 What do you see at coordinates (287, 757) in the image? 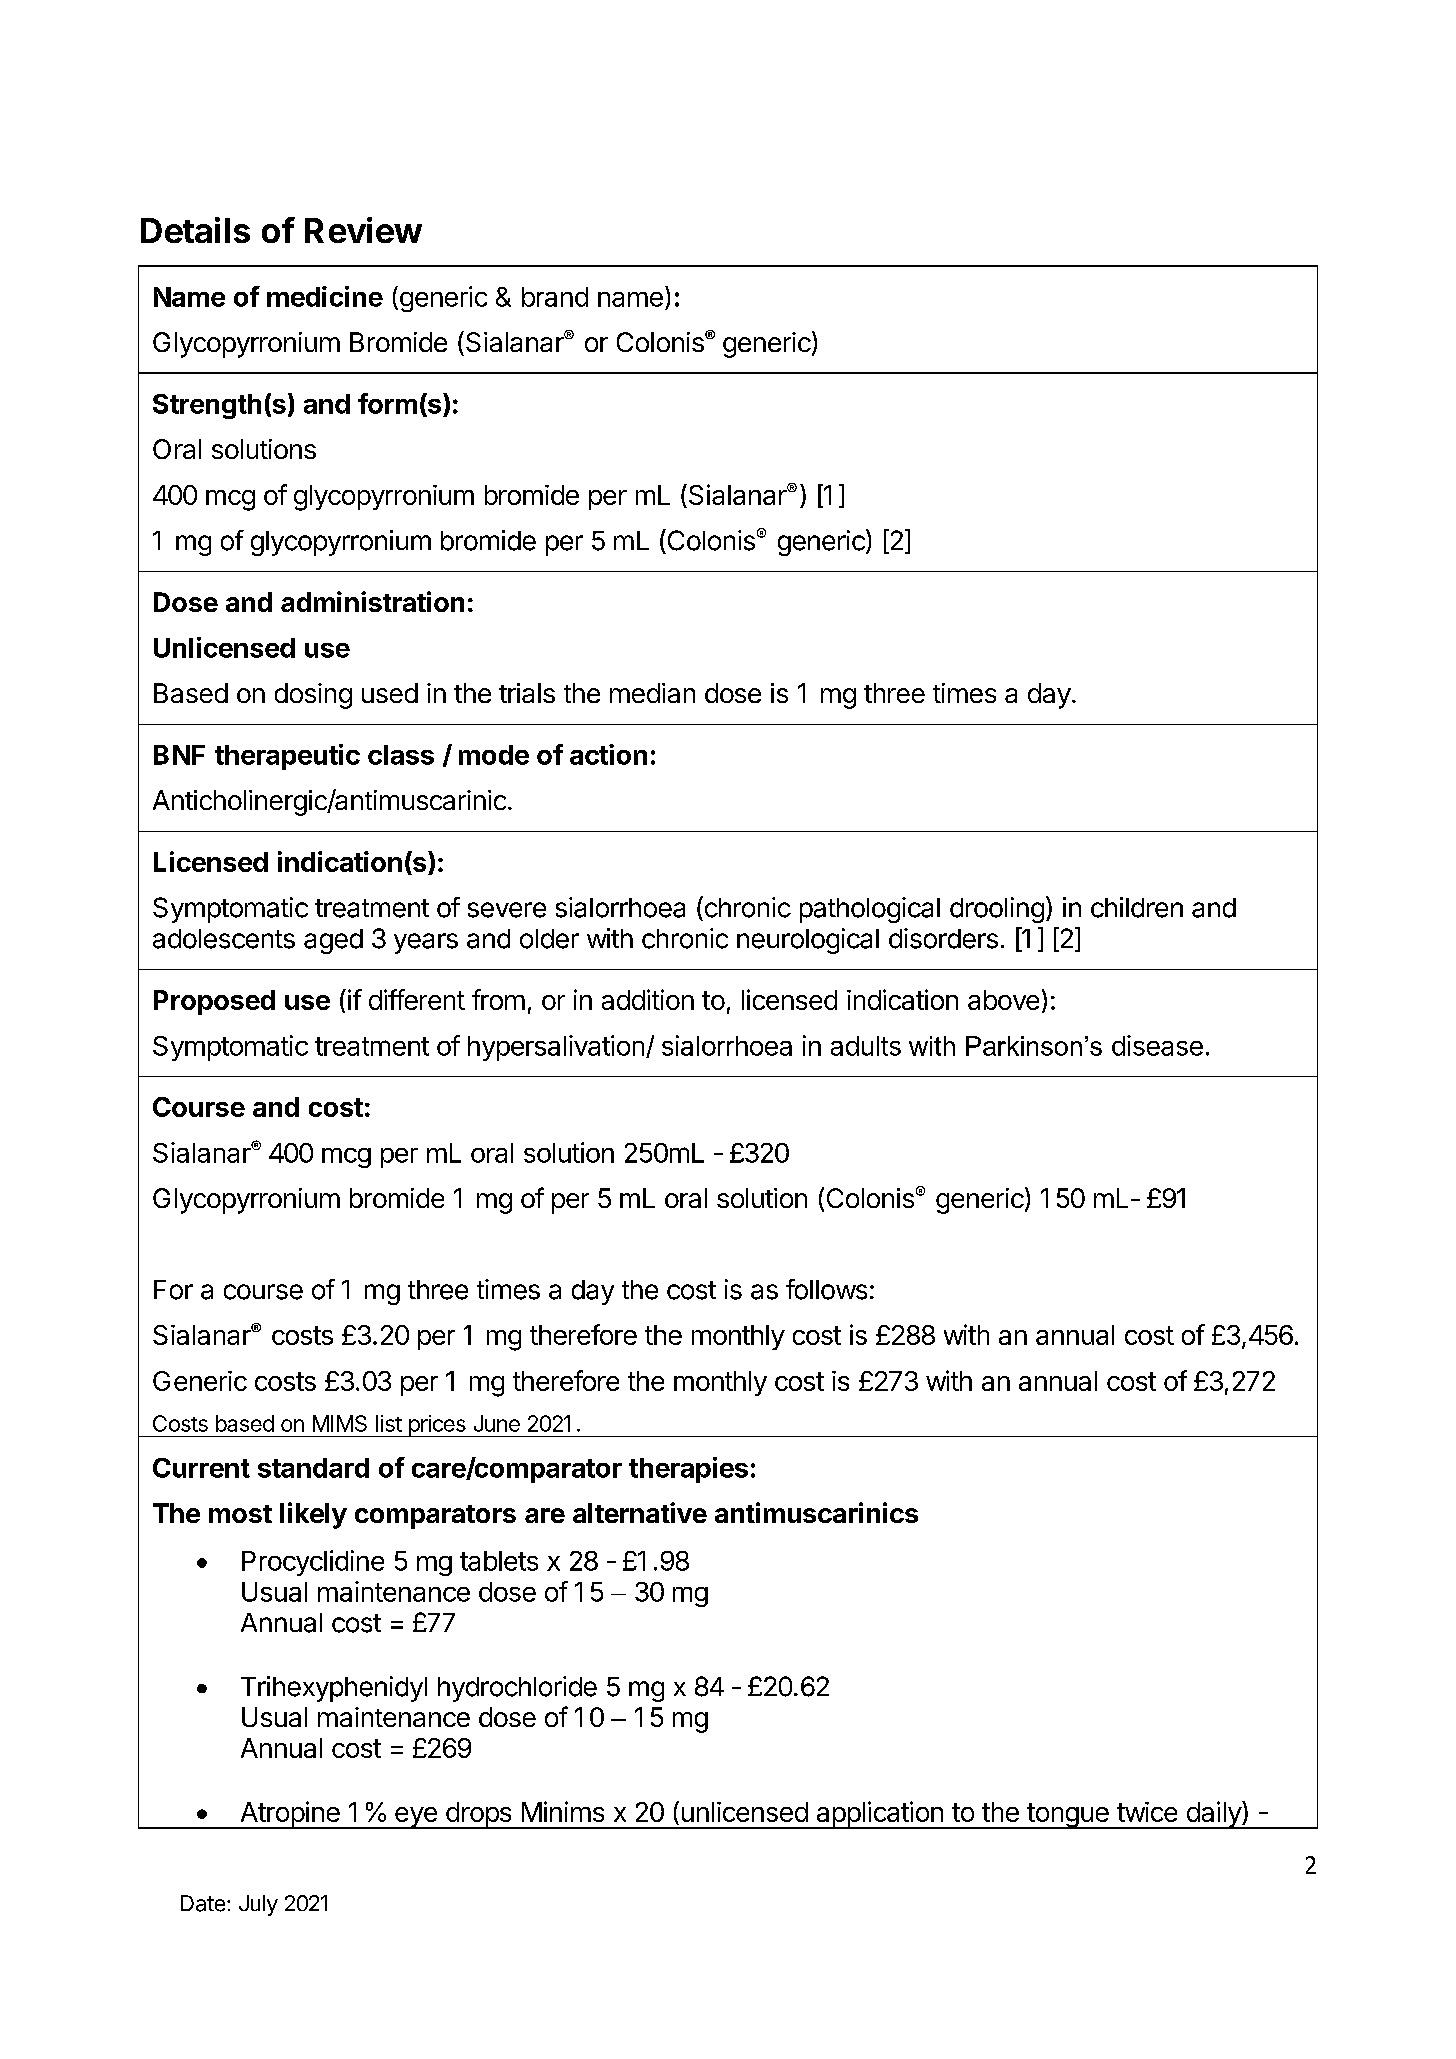
I see `therapeutic` at bounding box center [287, 757].
